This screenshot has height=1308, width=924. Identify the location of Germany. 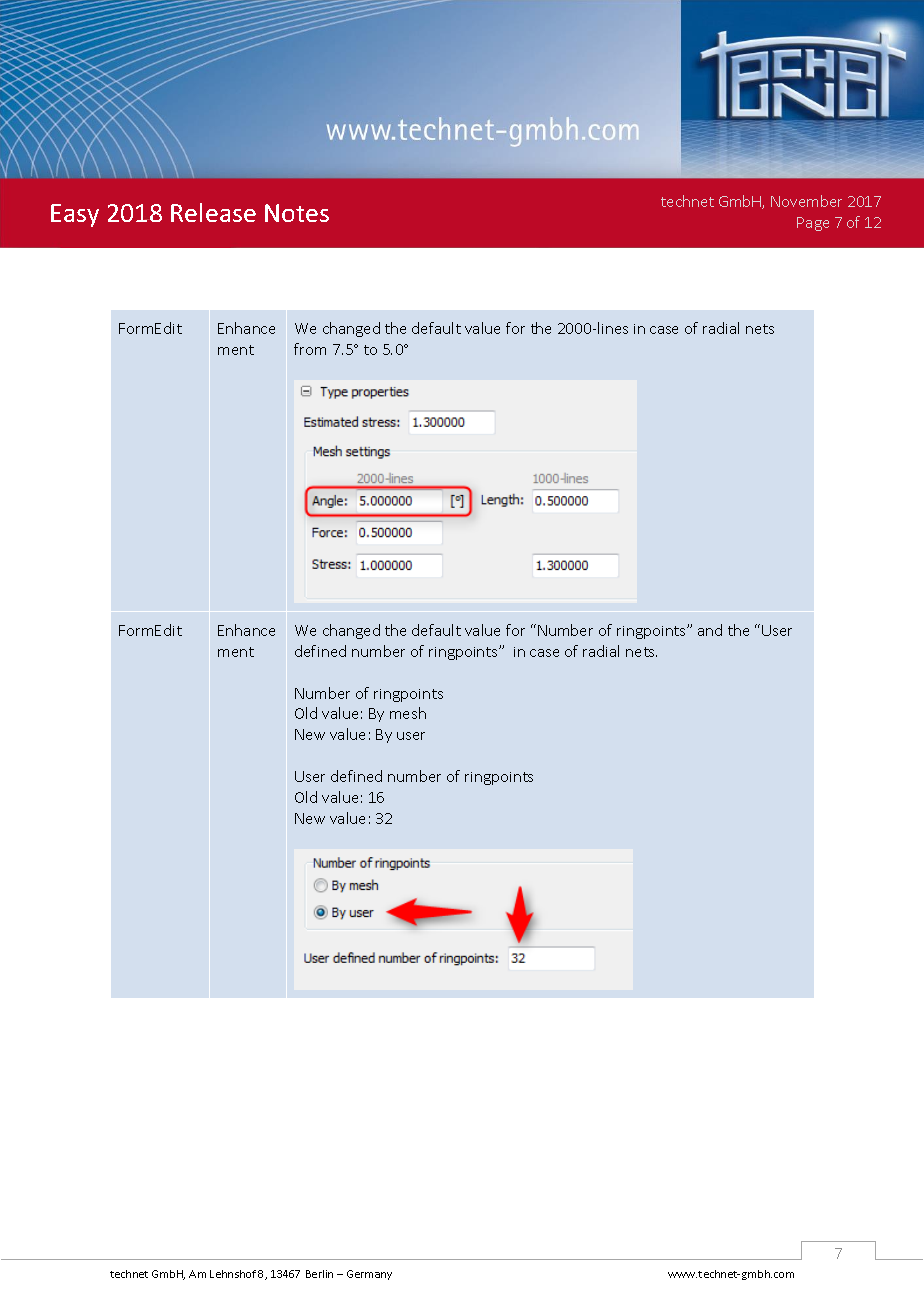
(369, 1275).
